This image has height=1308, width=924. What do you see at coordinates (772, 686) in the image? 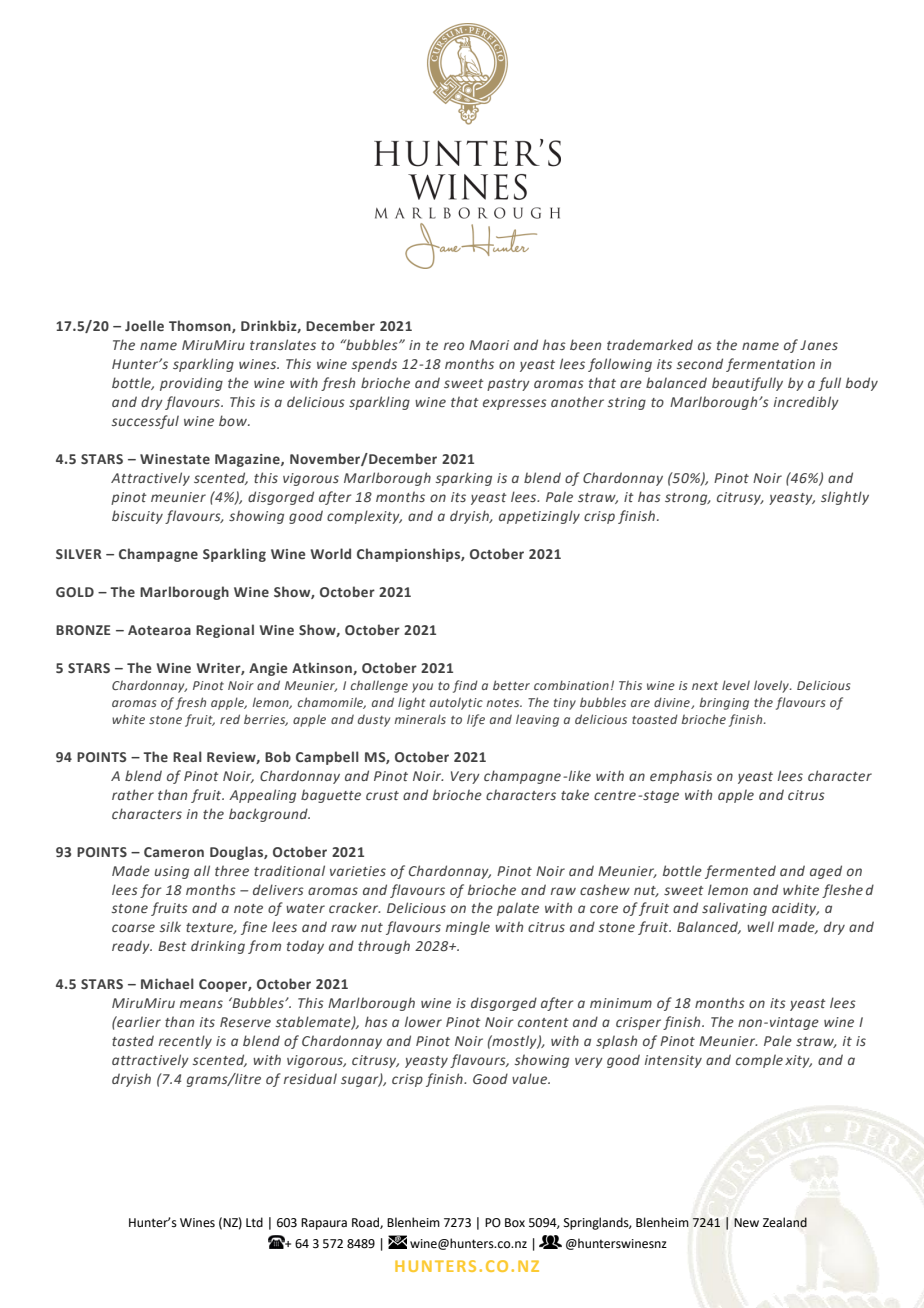
I see `lovely` at bounding box center [772, 686].
